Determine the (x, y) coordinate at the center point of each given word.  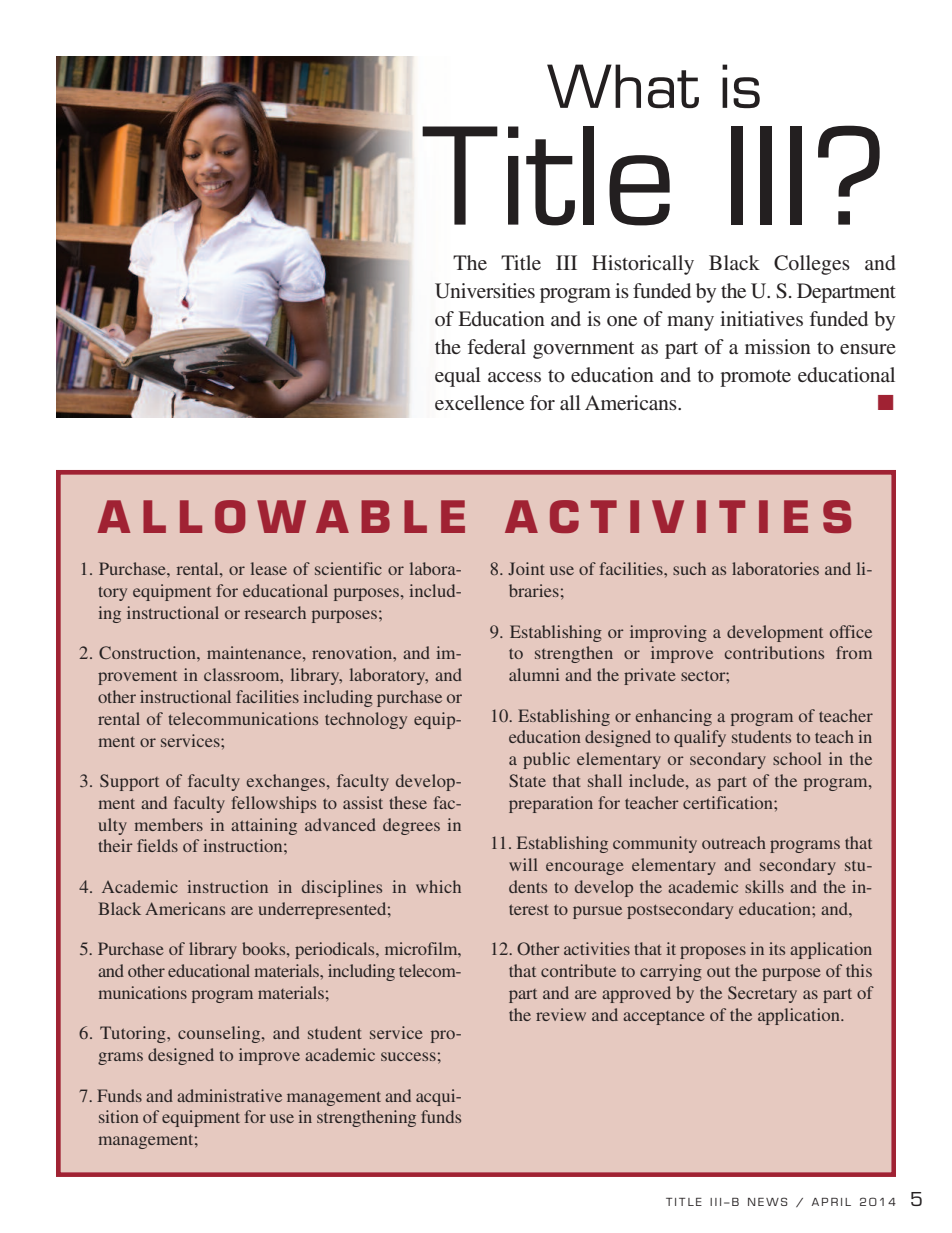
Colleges (812, 265)
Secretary (762, 994)
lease (269, 568)
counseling (220, 1034)
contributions (774, 652)
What (623, 86)
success (408, 1056)
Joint (526, 568)
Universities (485, 291)
